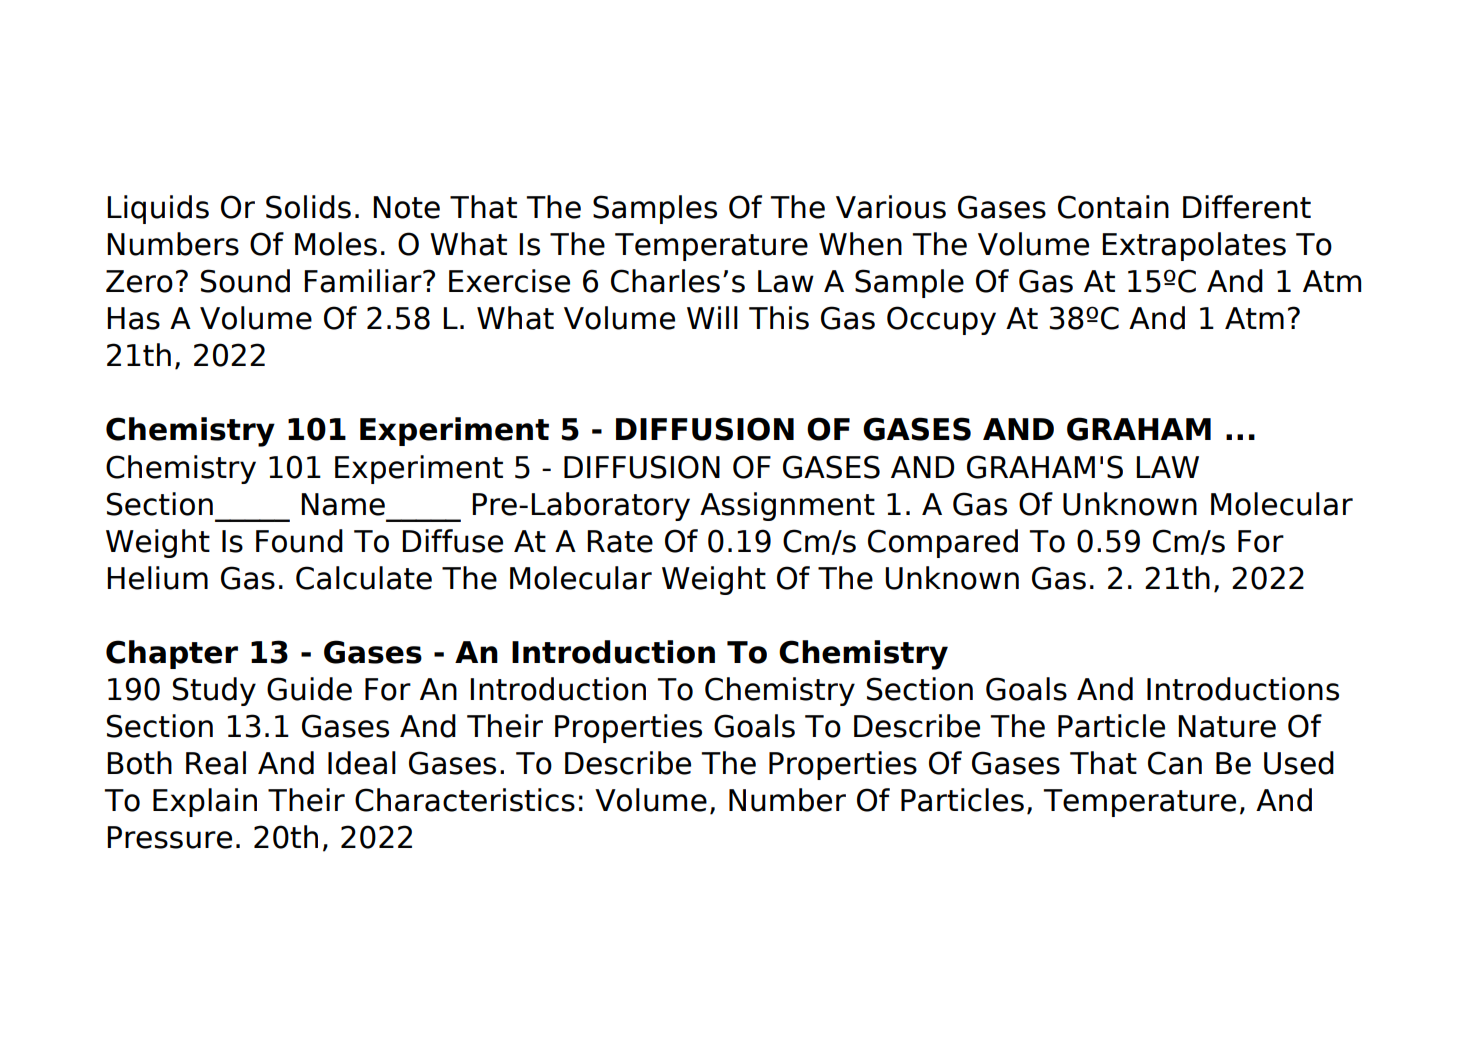 The width and height of the page is (1472, 1037). I want to click on Has, so click(133, 318).
